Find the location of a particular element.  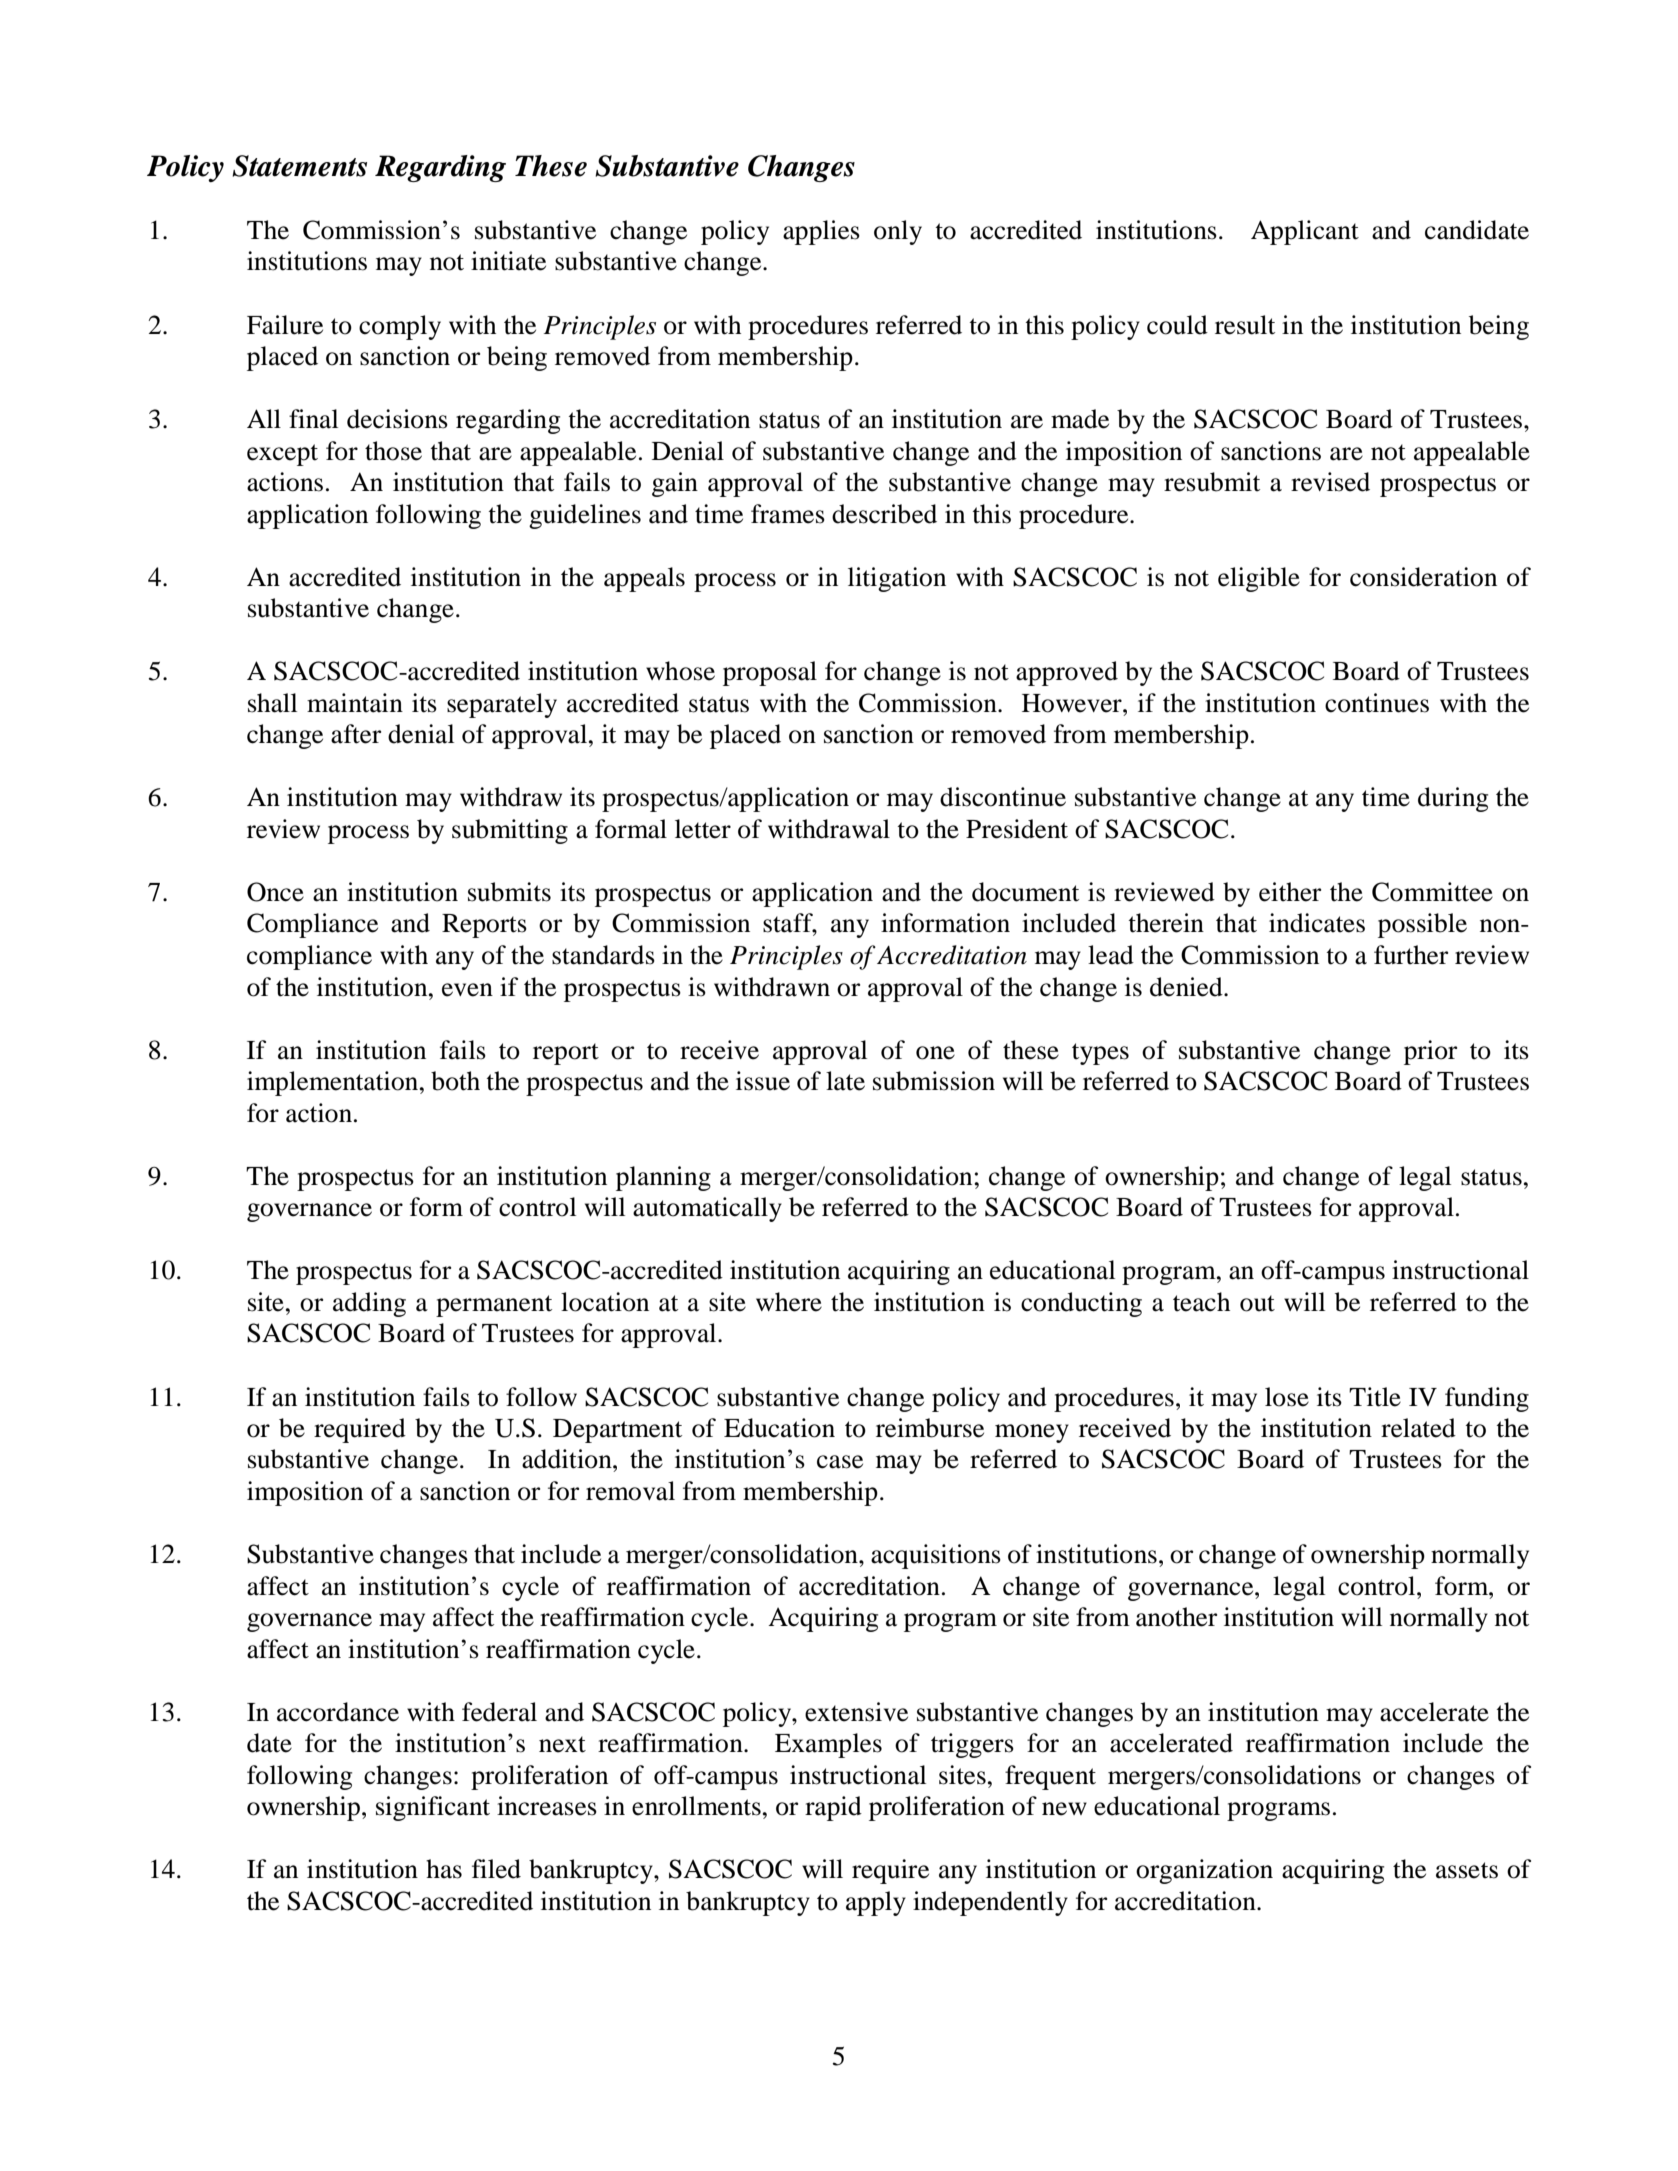

only is located at coordinates (898, 232).
